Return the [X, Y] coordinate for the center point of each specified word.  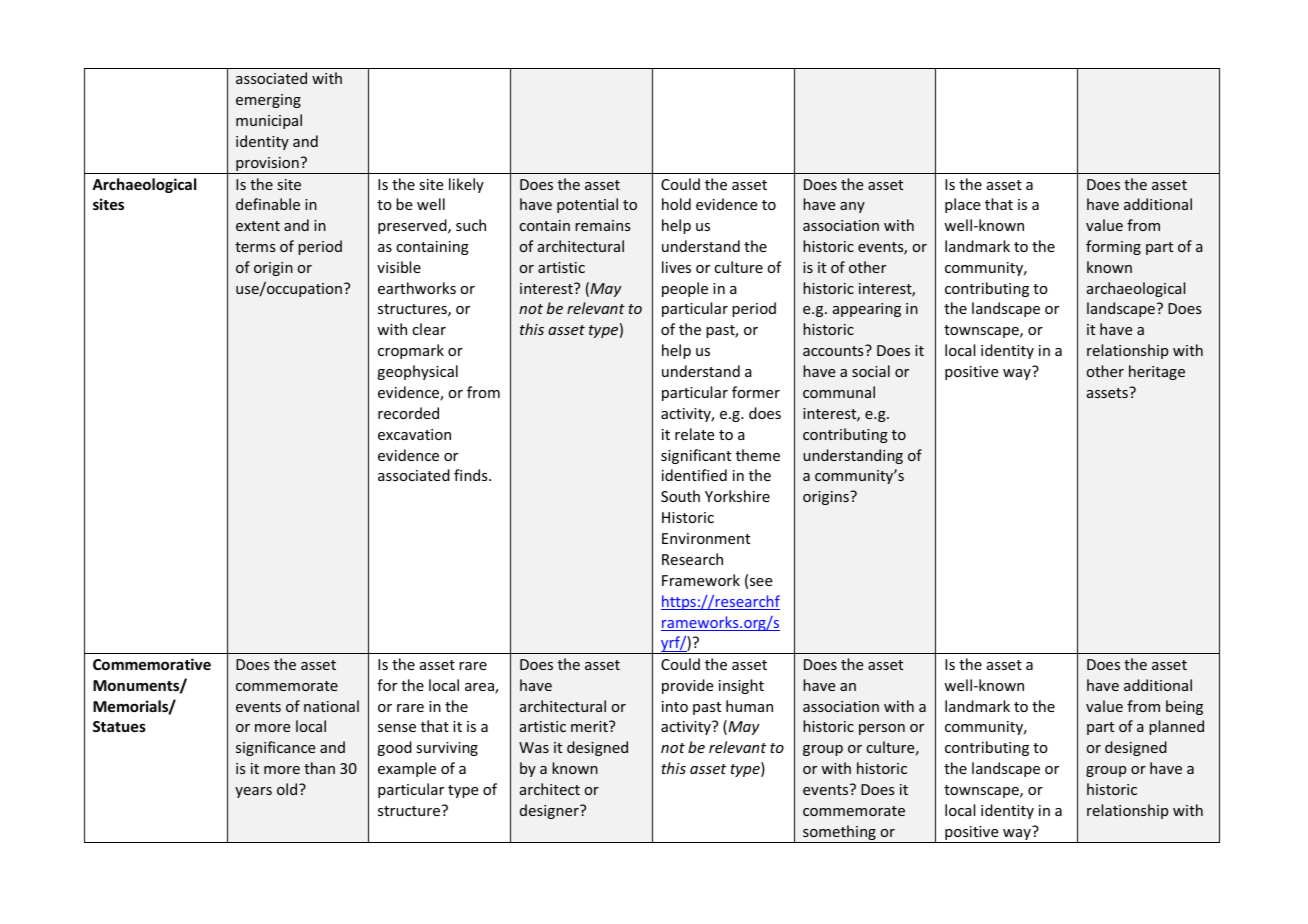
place [962, 205]
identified [694, 475]
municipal [269, 121]
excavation [414, 434]
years [253, 792]
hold [676, 204]
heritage [1157, 372]
